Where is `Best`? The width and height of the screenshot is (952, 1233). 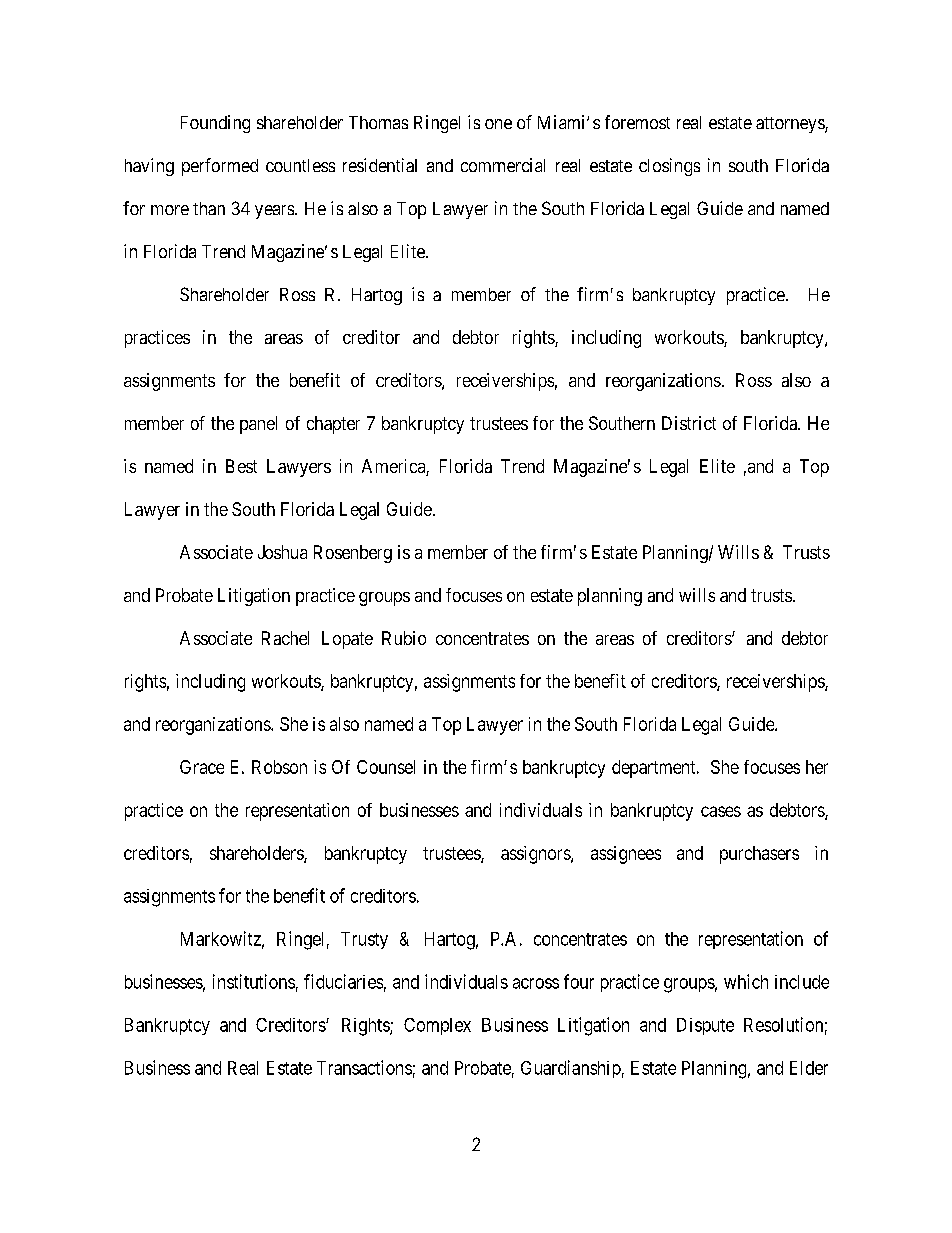
Best is located at coordinates (241, 466).
